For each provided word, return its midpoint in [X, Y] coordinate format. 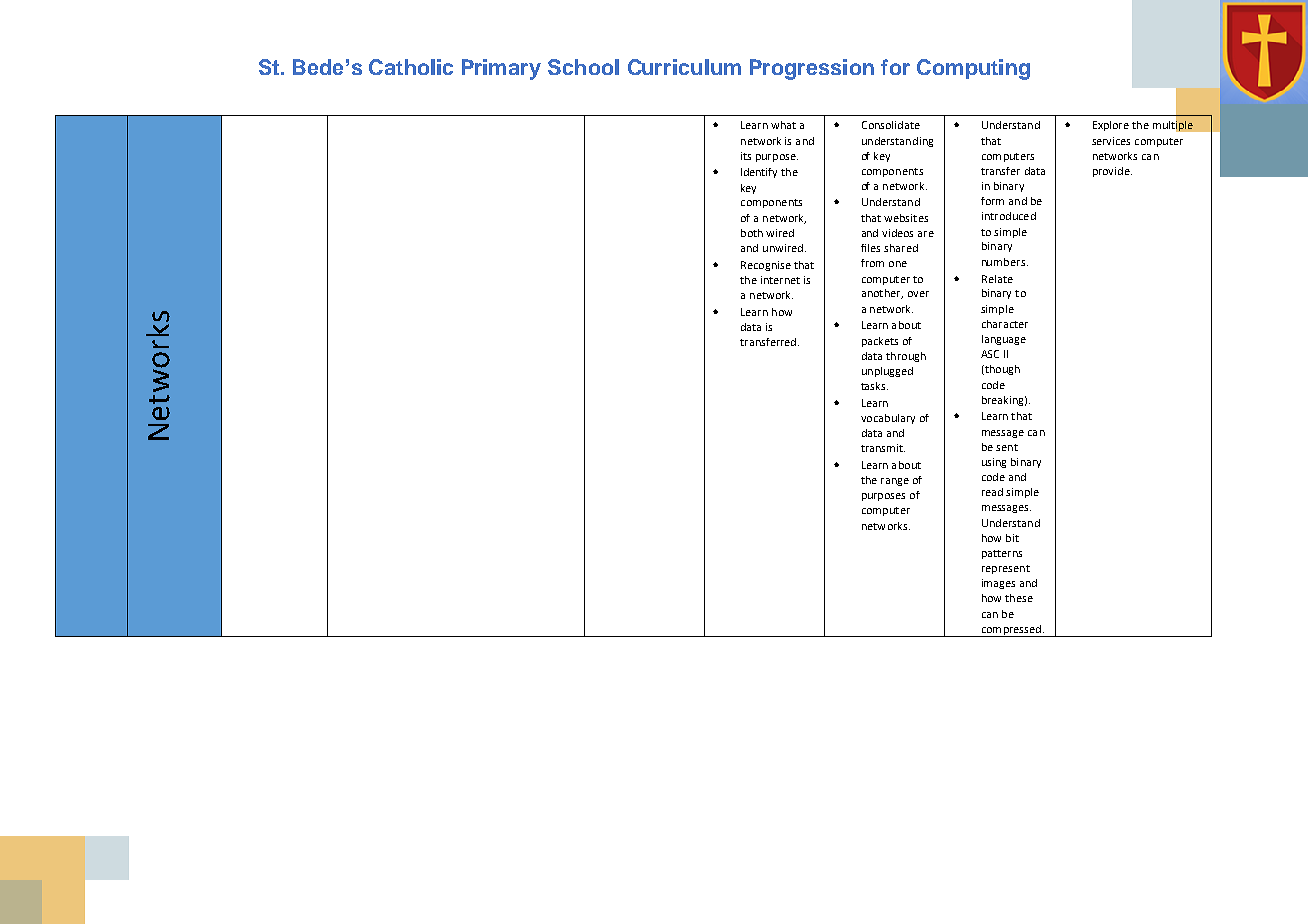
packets [880, 342]
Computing [973, 69]
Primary [501, 69]
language [1004, 340]
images [998, 584]
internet [780, 280]
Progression [812, 69]
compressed [1011, 631]
